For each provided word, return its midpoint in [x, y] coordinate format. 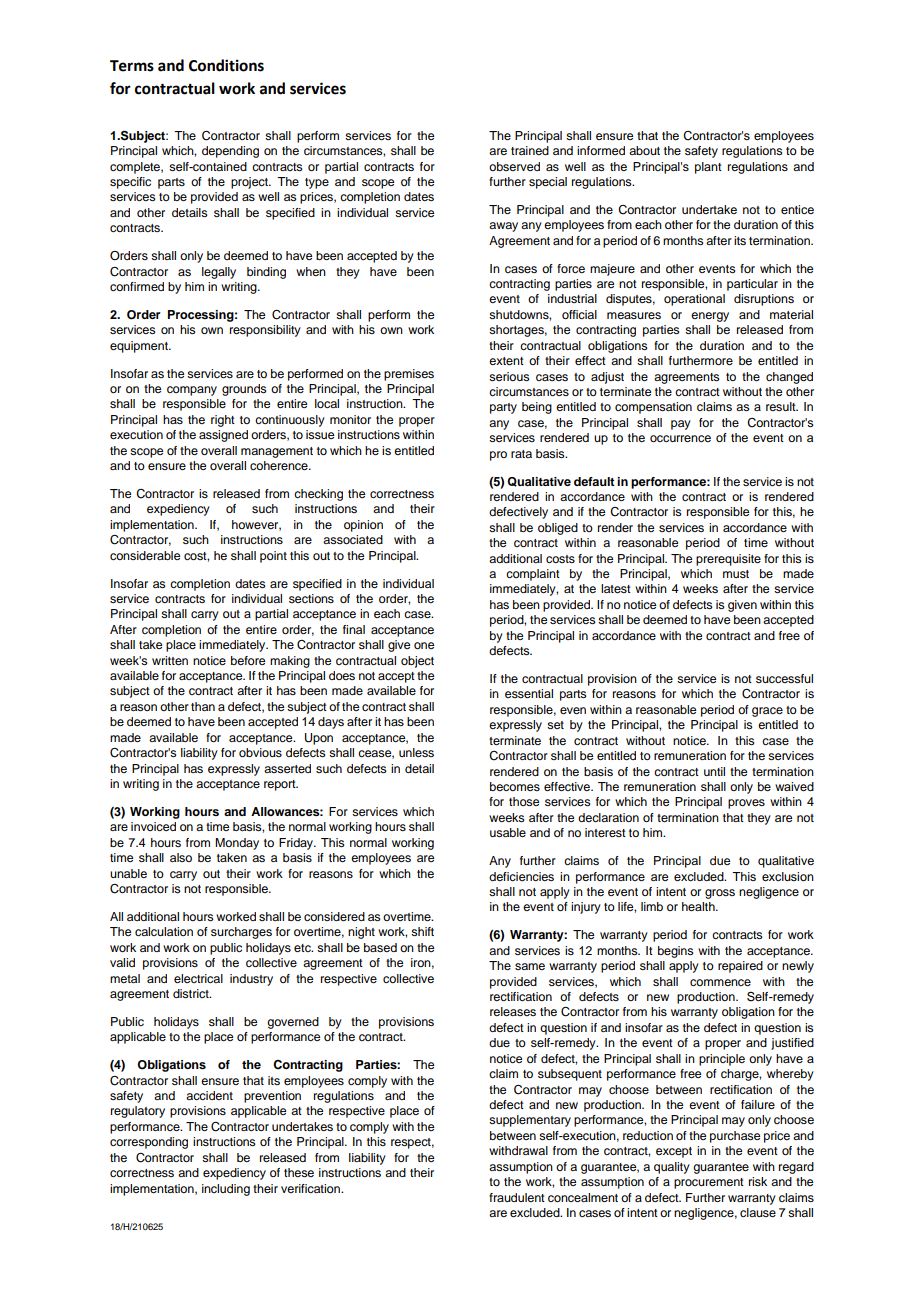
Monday [237, 844]
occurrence [680, 438]
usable [508, 832]
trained [530, 150]
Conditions [226, 65]
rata [521, 454]
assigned [223, 436]
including [226, 1190]
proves [746, 804]
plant [708, 168]
